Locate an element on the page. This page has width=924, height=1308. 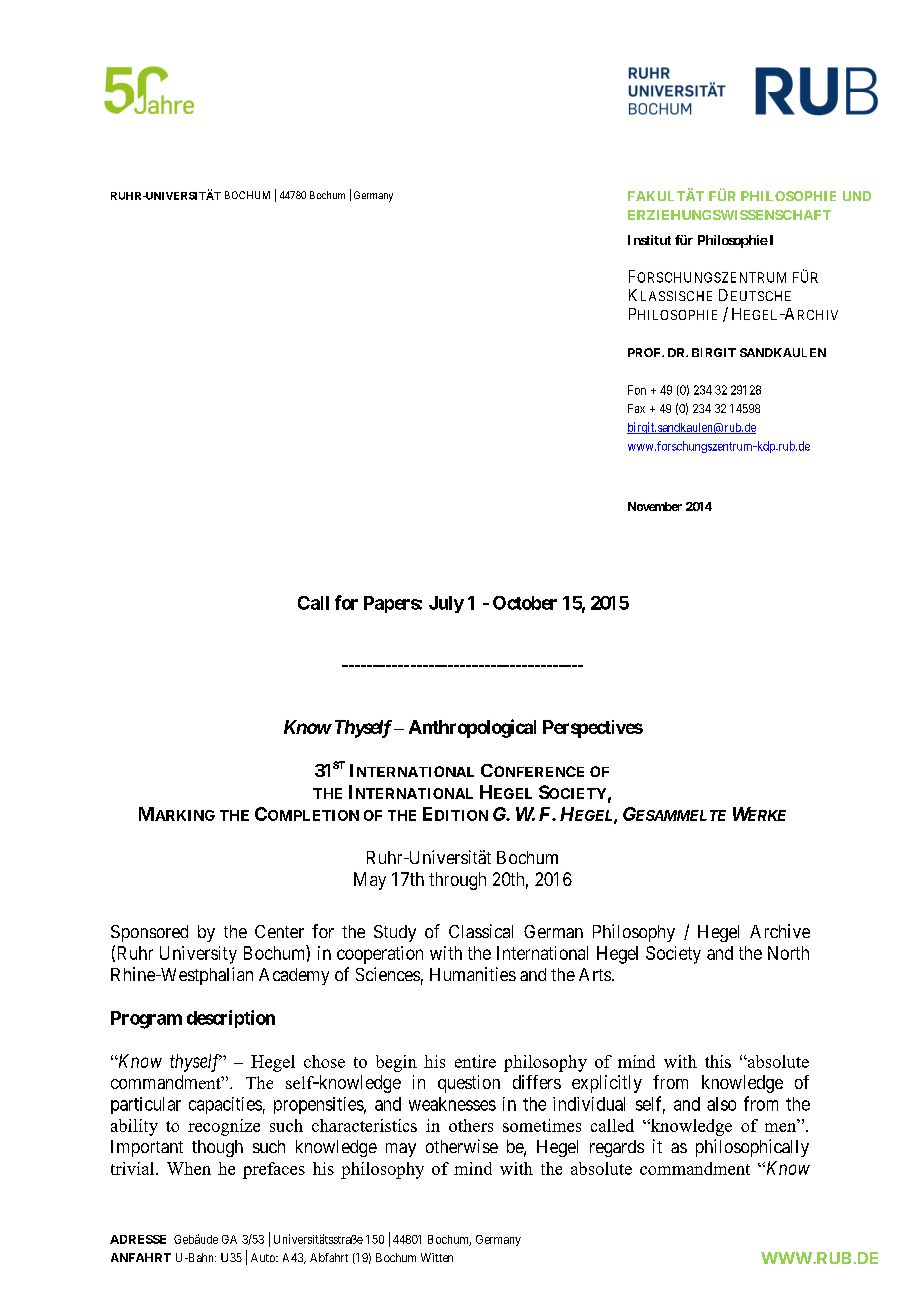
PROF is located at coordinates (645, 352).
